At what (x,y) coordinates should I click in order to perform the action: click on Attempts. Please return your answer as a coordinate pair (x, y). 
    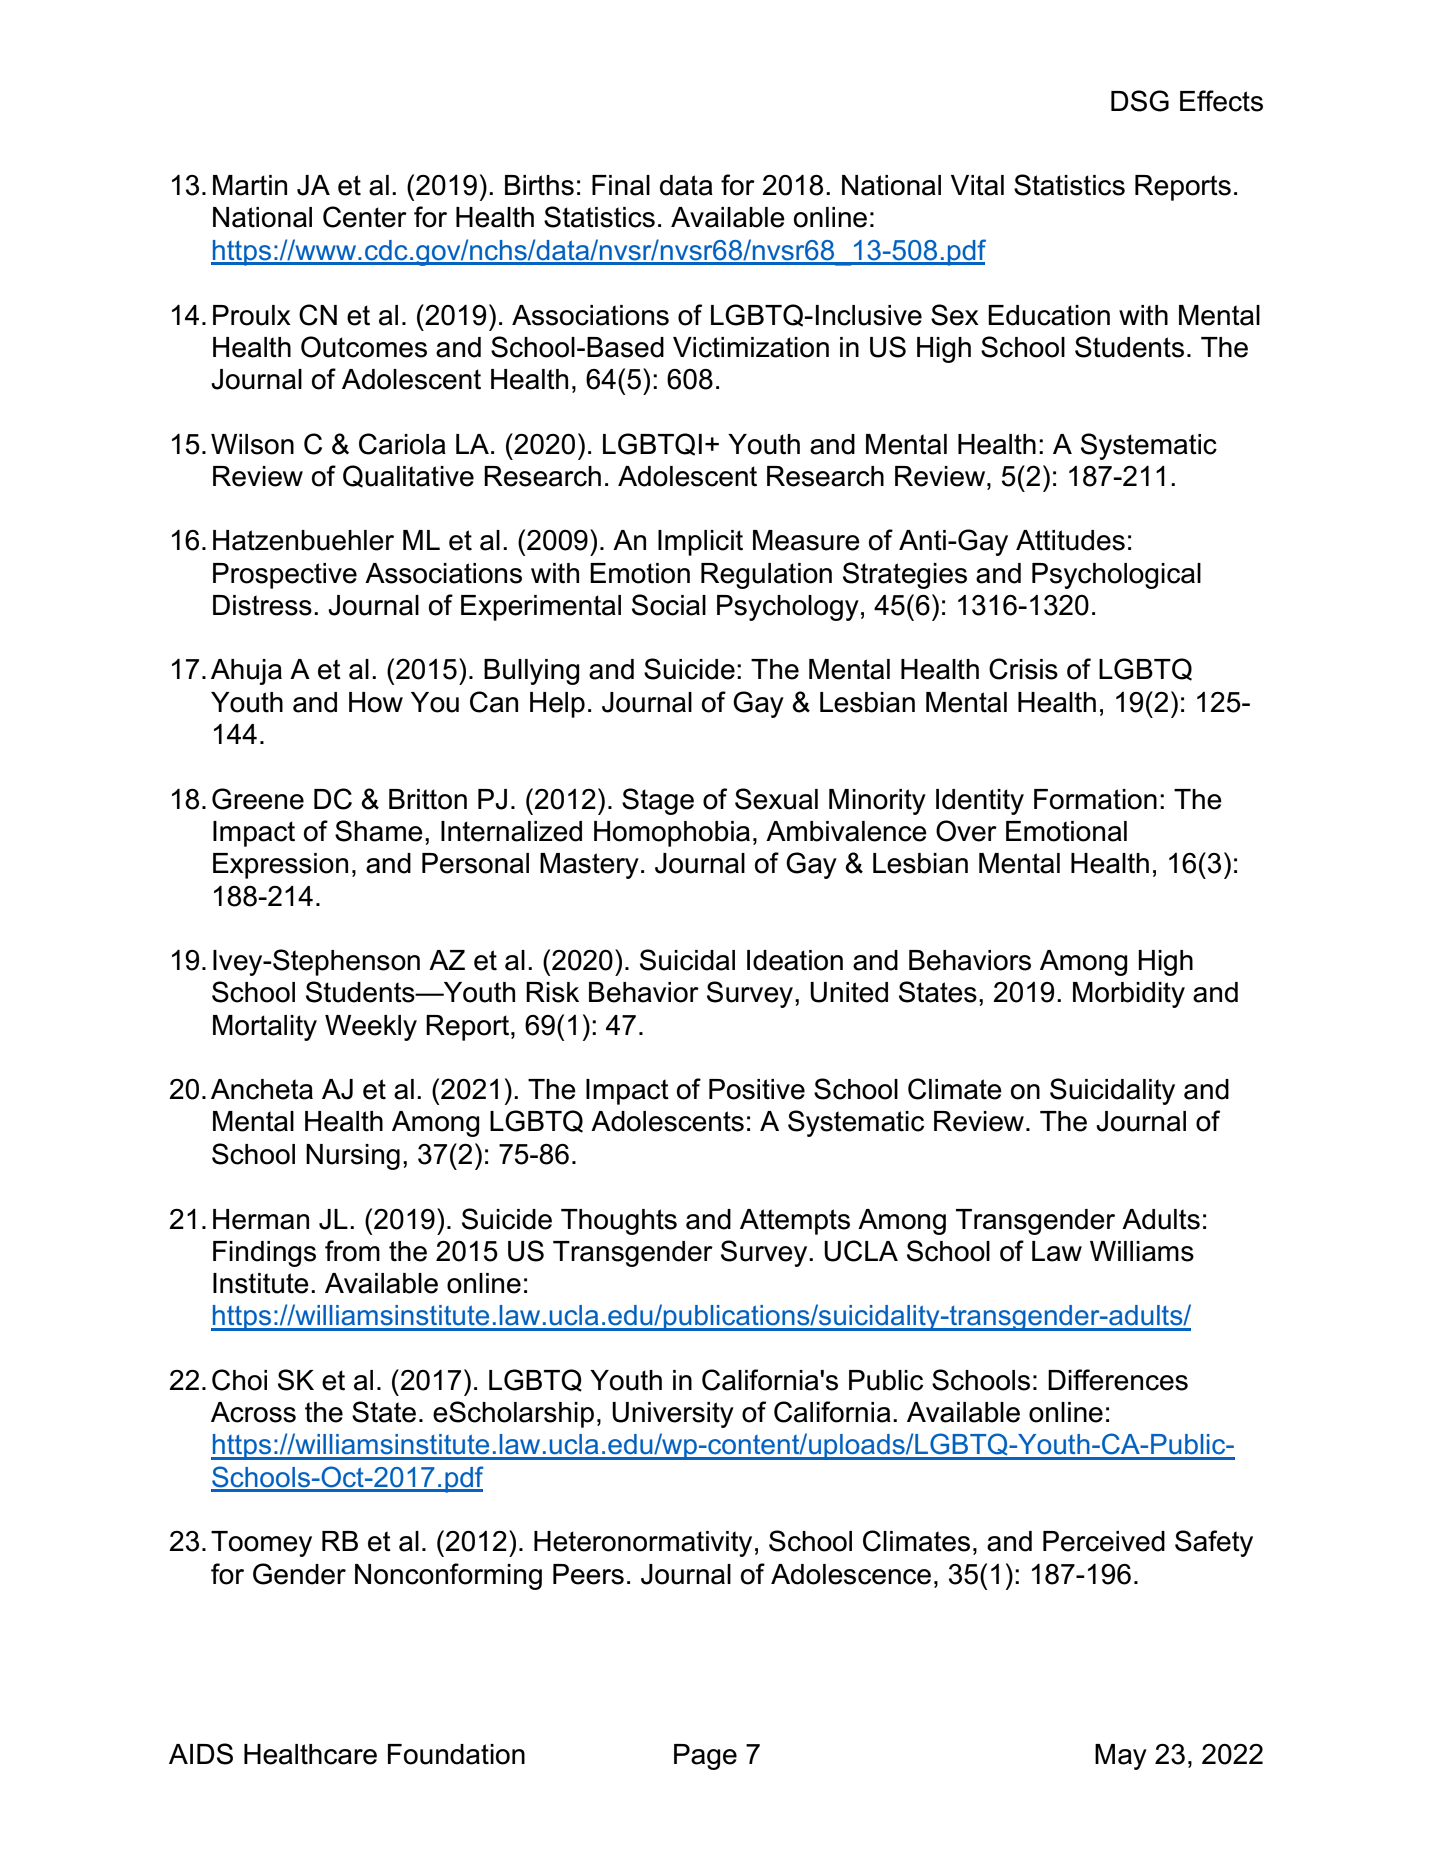
    Looking at the image, I should click on (795, 1222).
